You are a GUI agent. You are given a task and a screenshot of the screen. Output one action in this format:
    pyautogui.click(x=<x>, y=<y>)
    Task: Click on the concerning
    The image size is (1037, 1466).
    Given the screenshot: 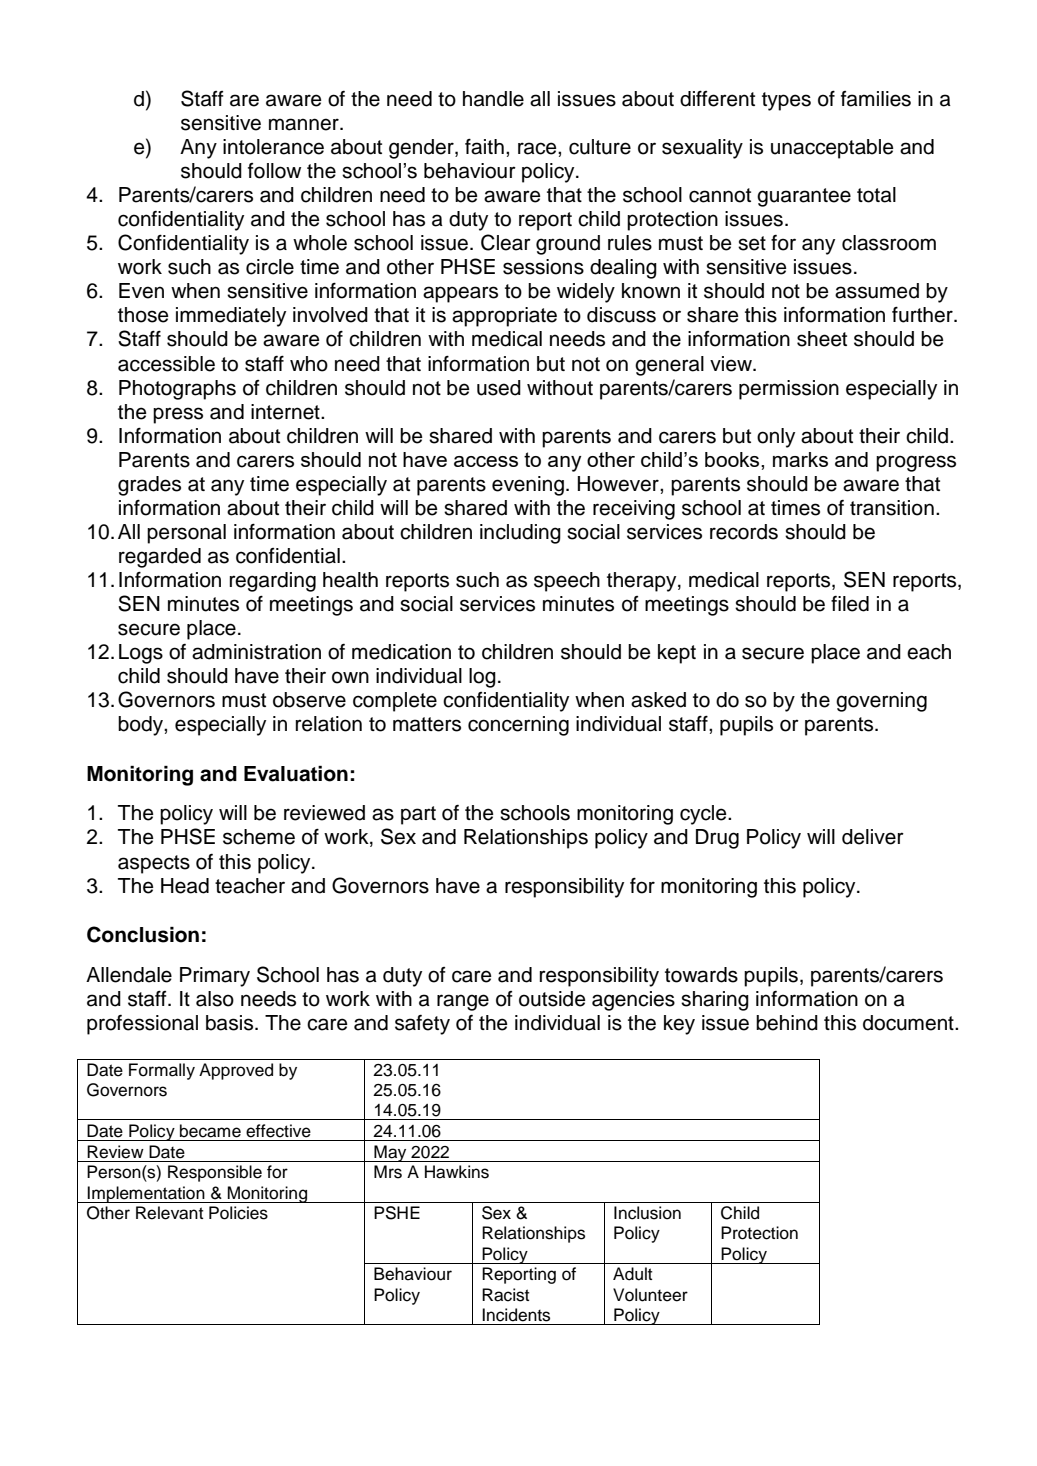 What is the action you would take?
    pyautogui.click(x=518, y=726)
